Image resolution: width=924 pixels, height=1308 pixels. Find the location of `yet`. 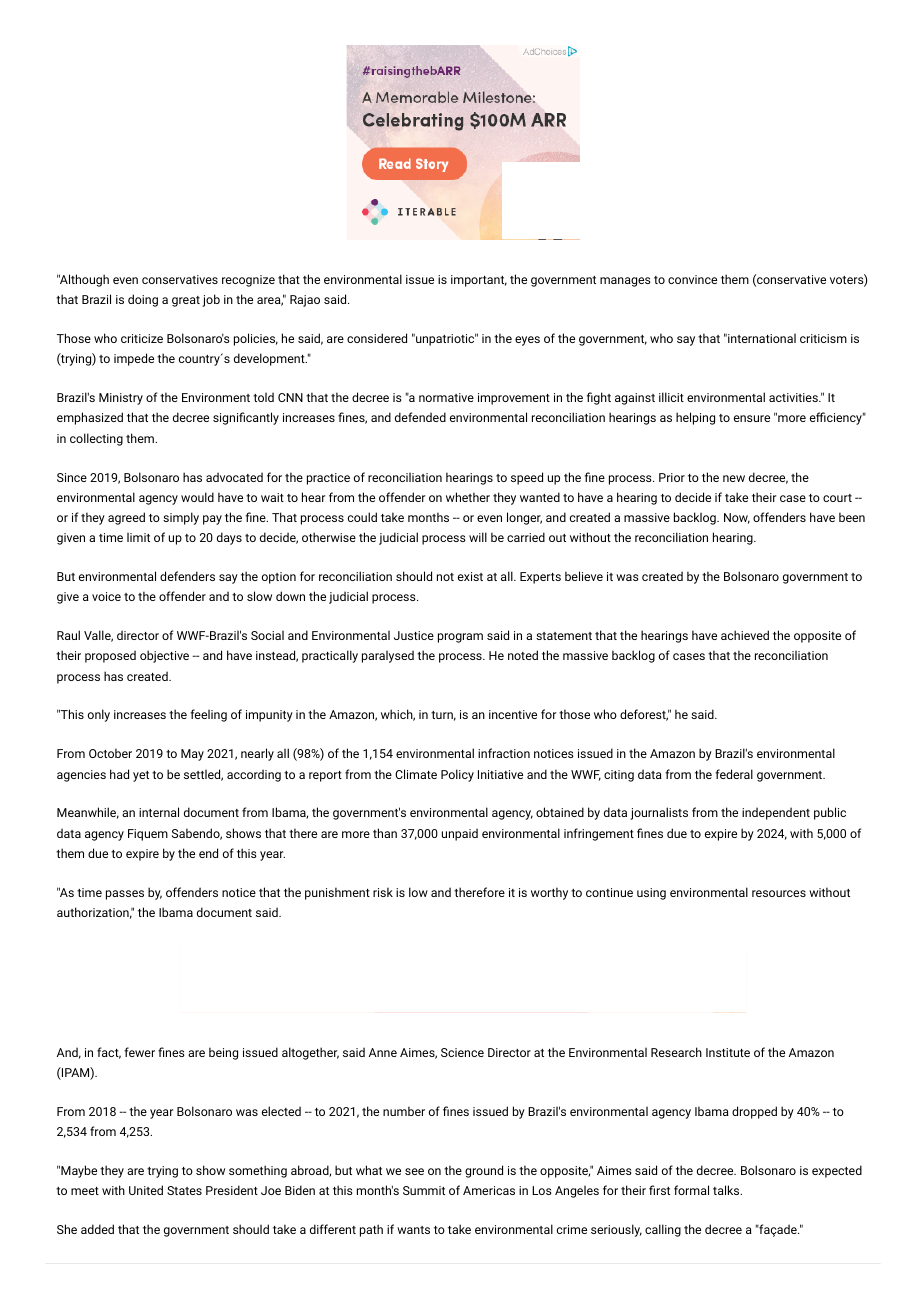

yet is located at coordinates (141, 776).
